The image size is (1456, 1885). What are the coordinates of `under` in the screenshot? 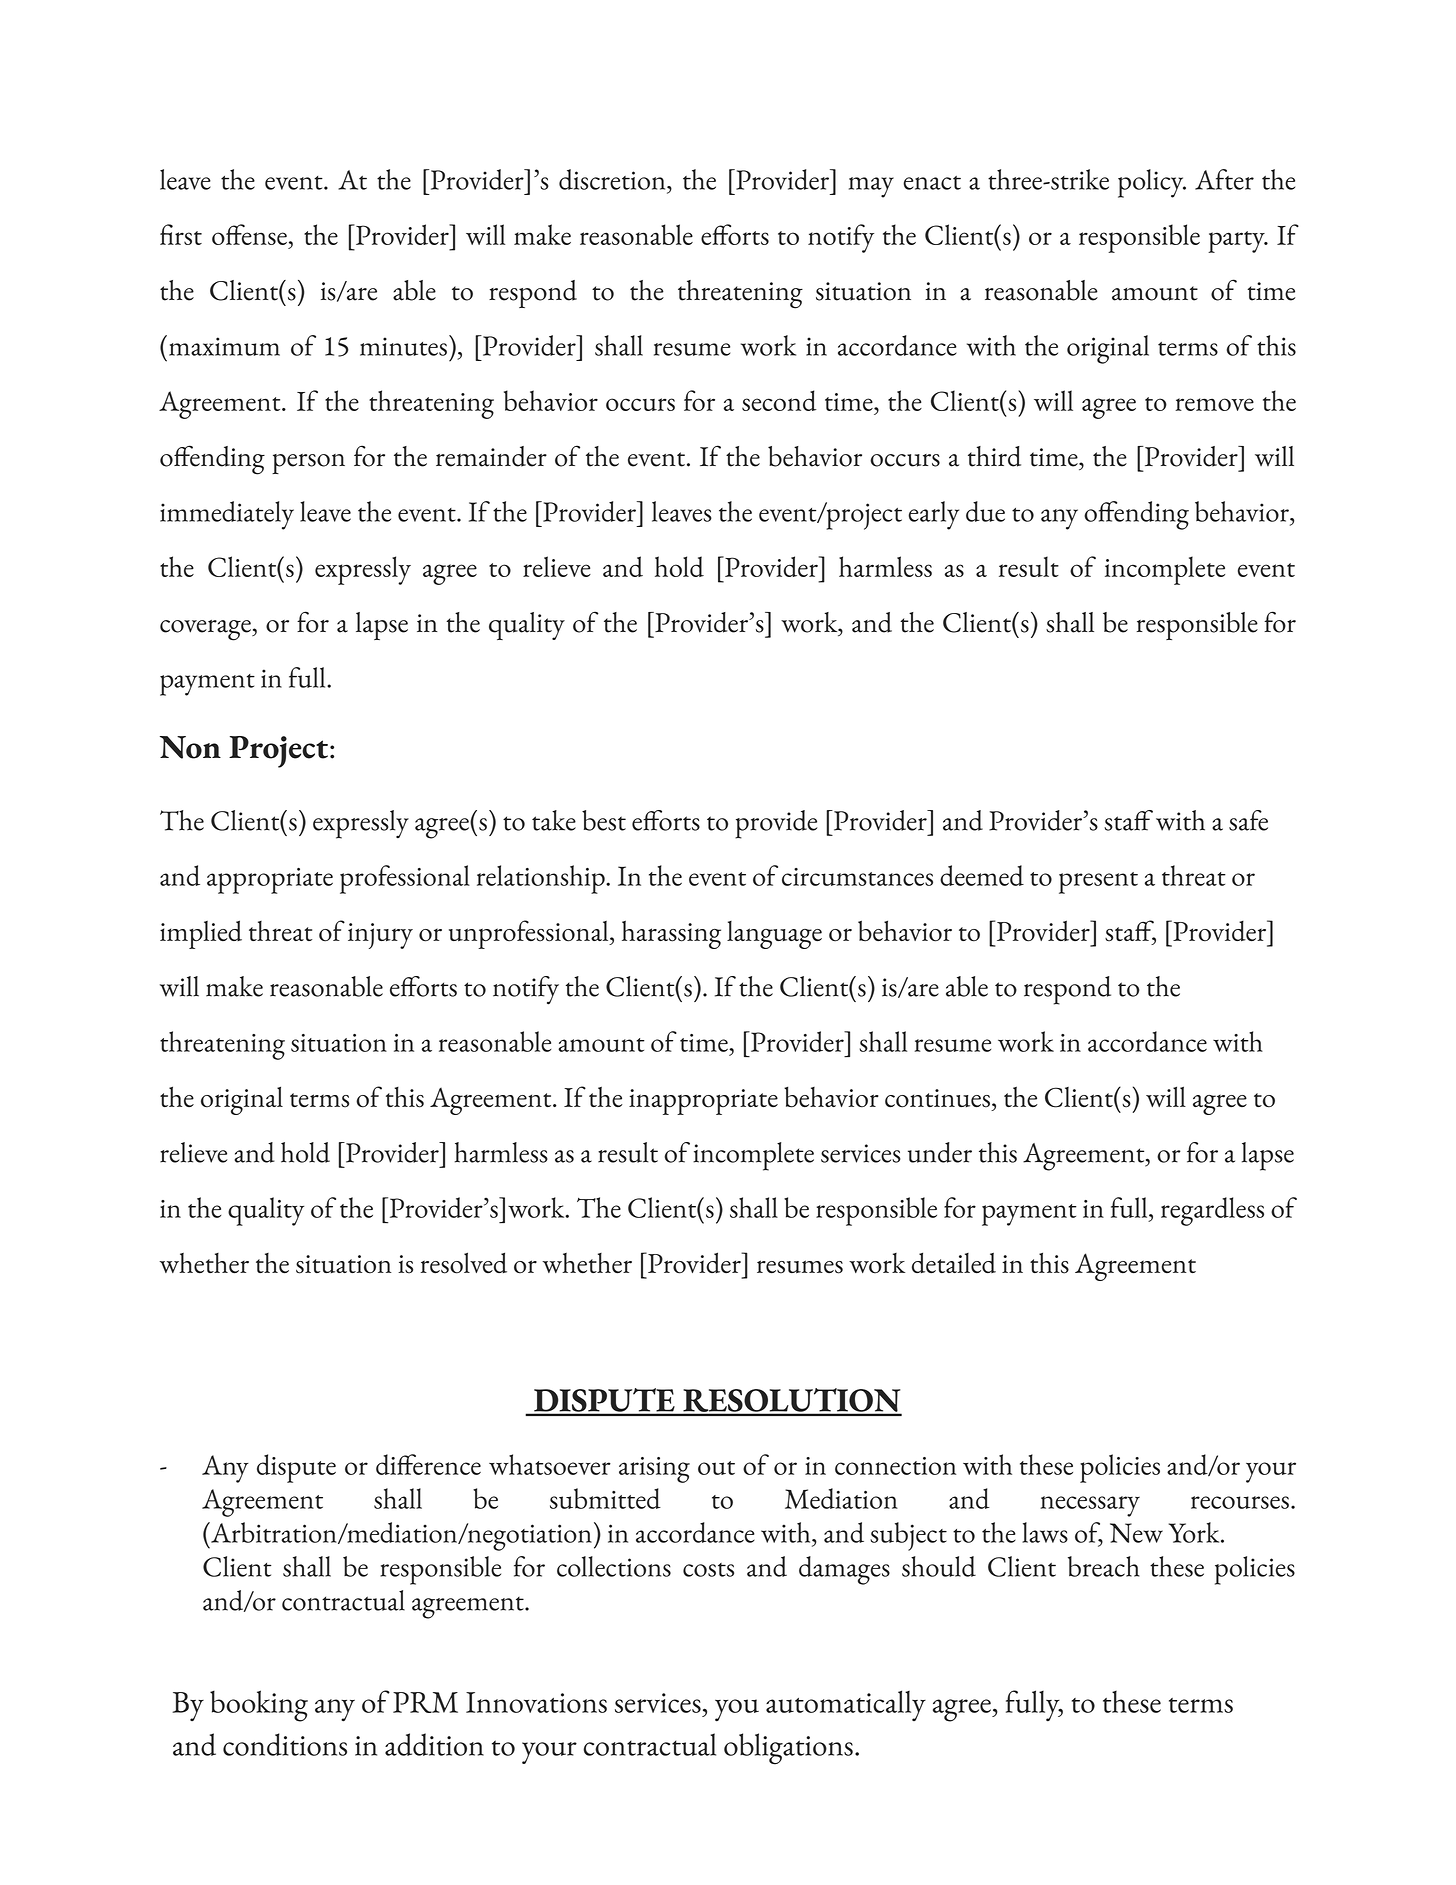 It's located at (940, 1152).
